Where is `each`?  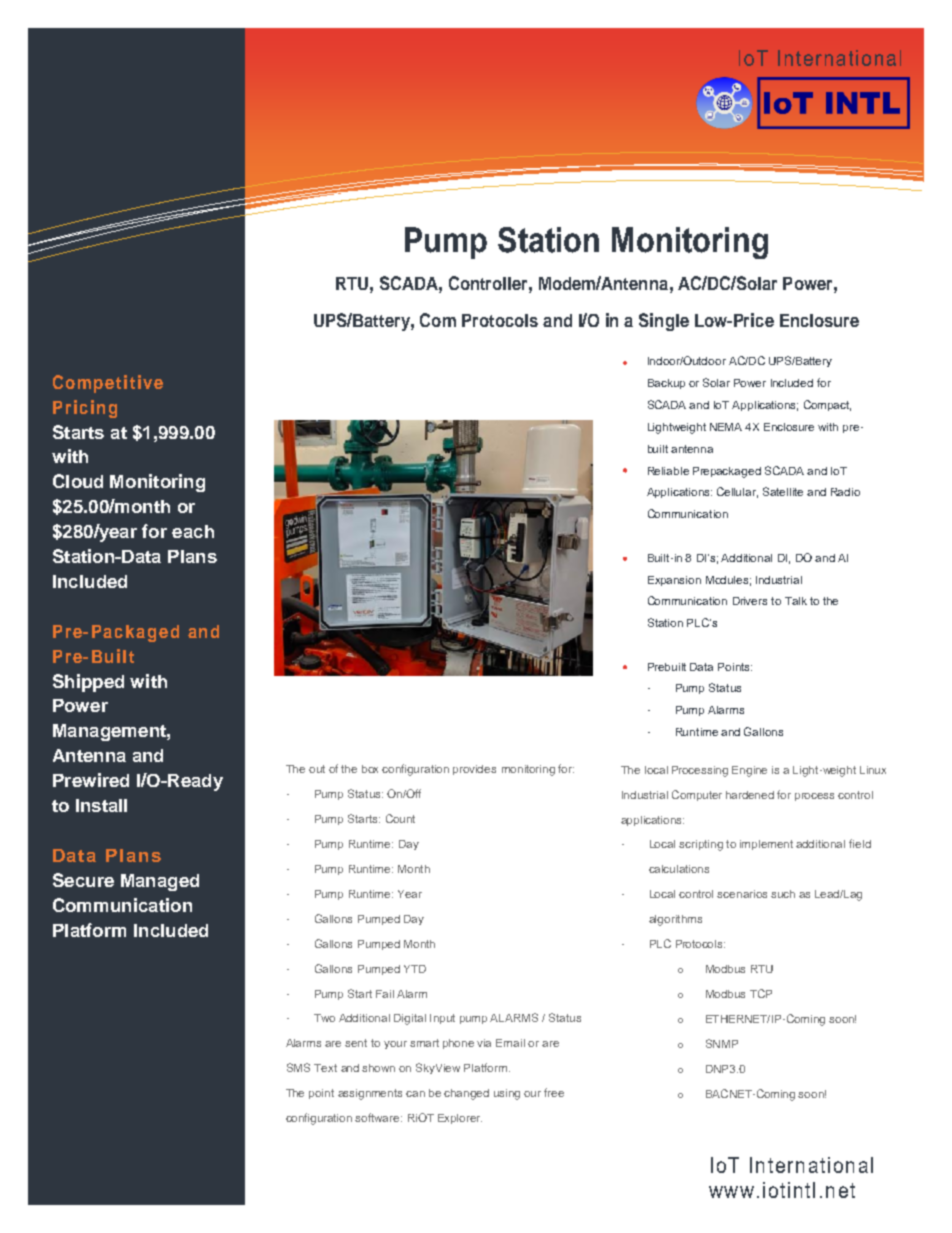 each is located at coordinates (193, 531).
